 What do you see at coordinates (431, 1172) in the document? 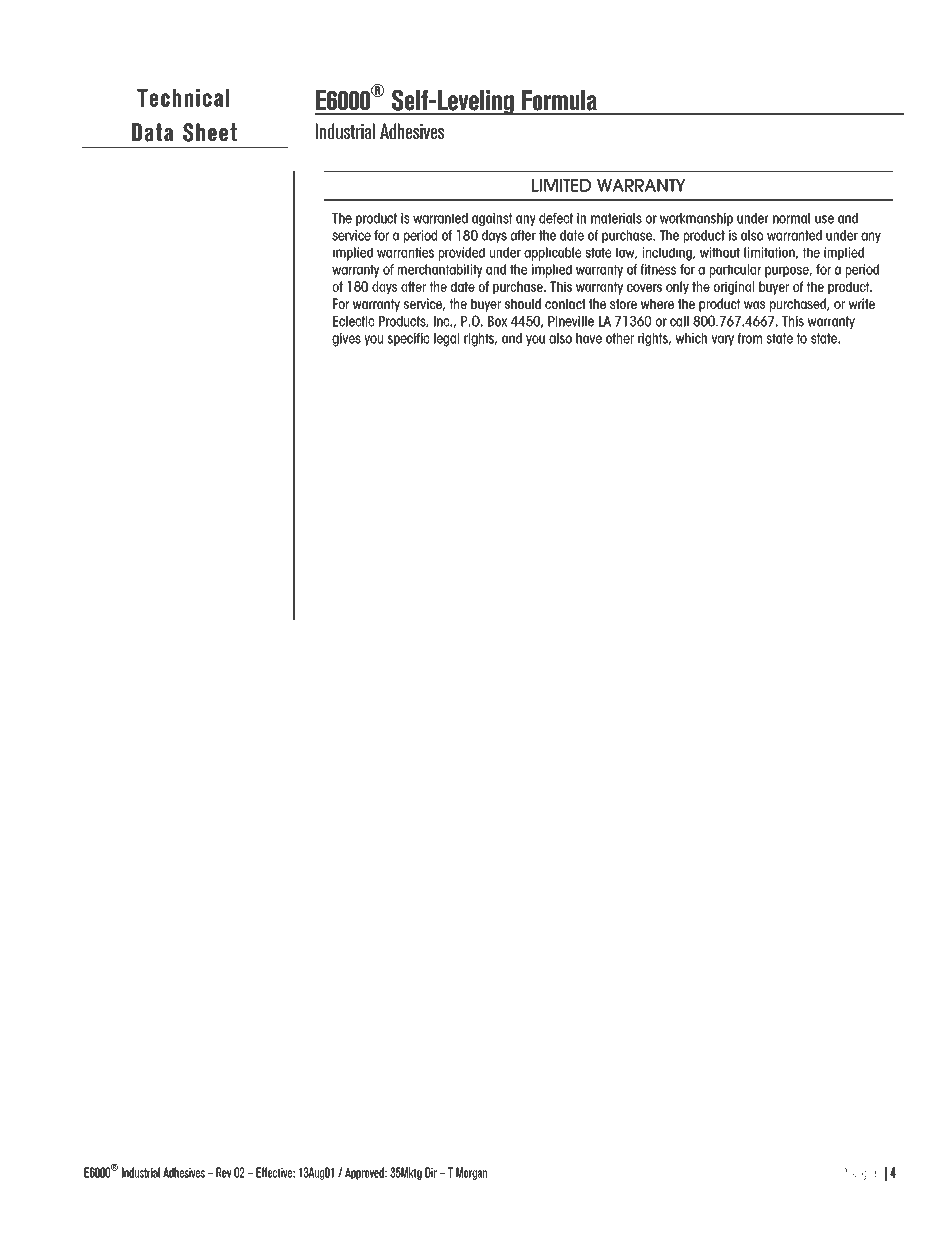
I see `Dir` at bounding box center [431, 1172].
